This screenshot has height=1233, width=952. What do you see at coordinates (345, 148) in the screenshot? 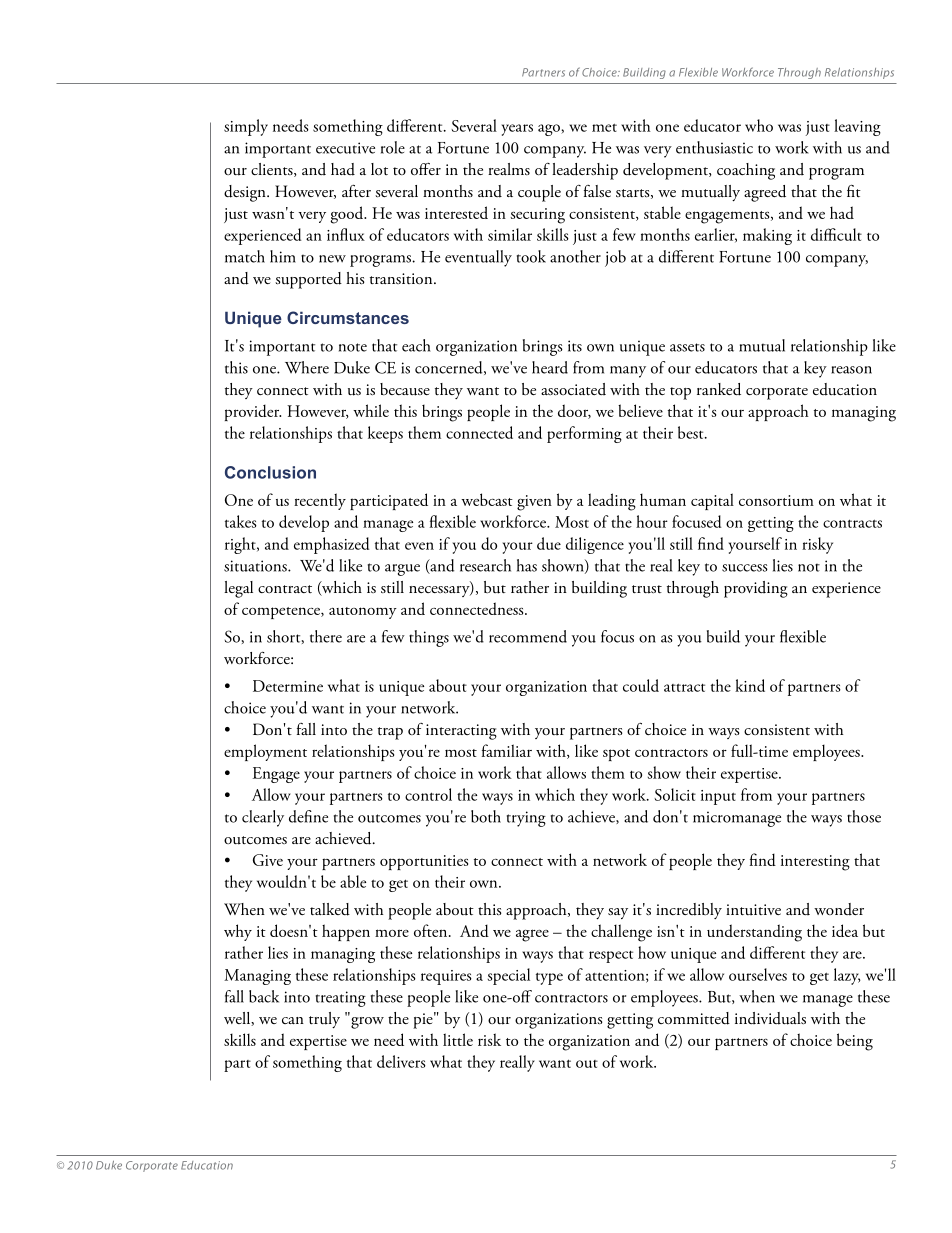
I see `executive` at bounding box center [345, 148].
